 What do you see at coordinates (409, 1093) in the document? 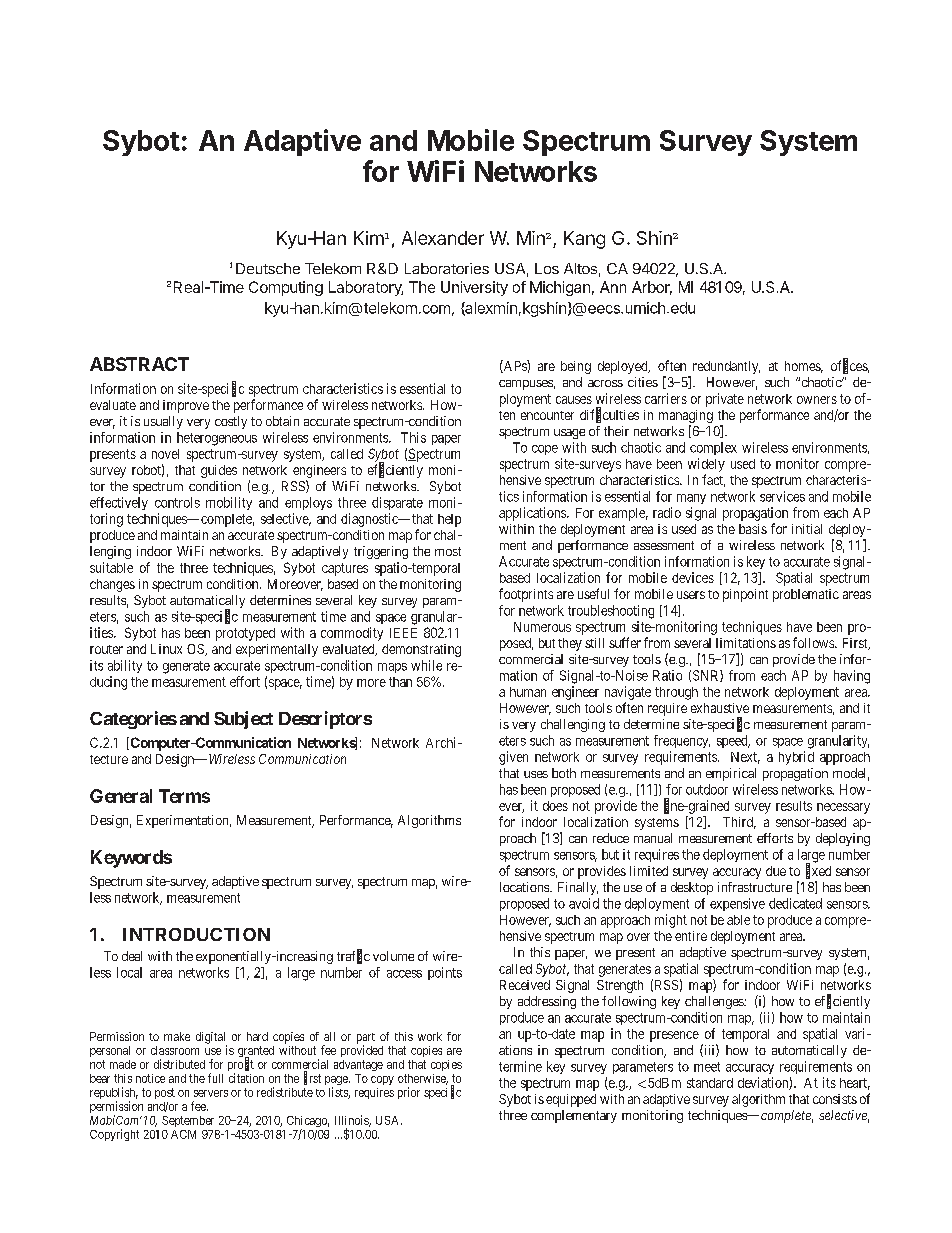
I see `prior` at bounding box center [409, 1093].
